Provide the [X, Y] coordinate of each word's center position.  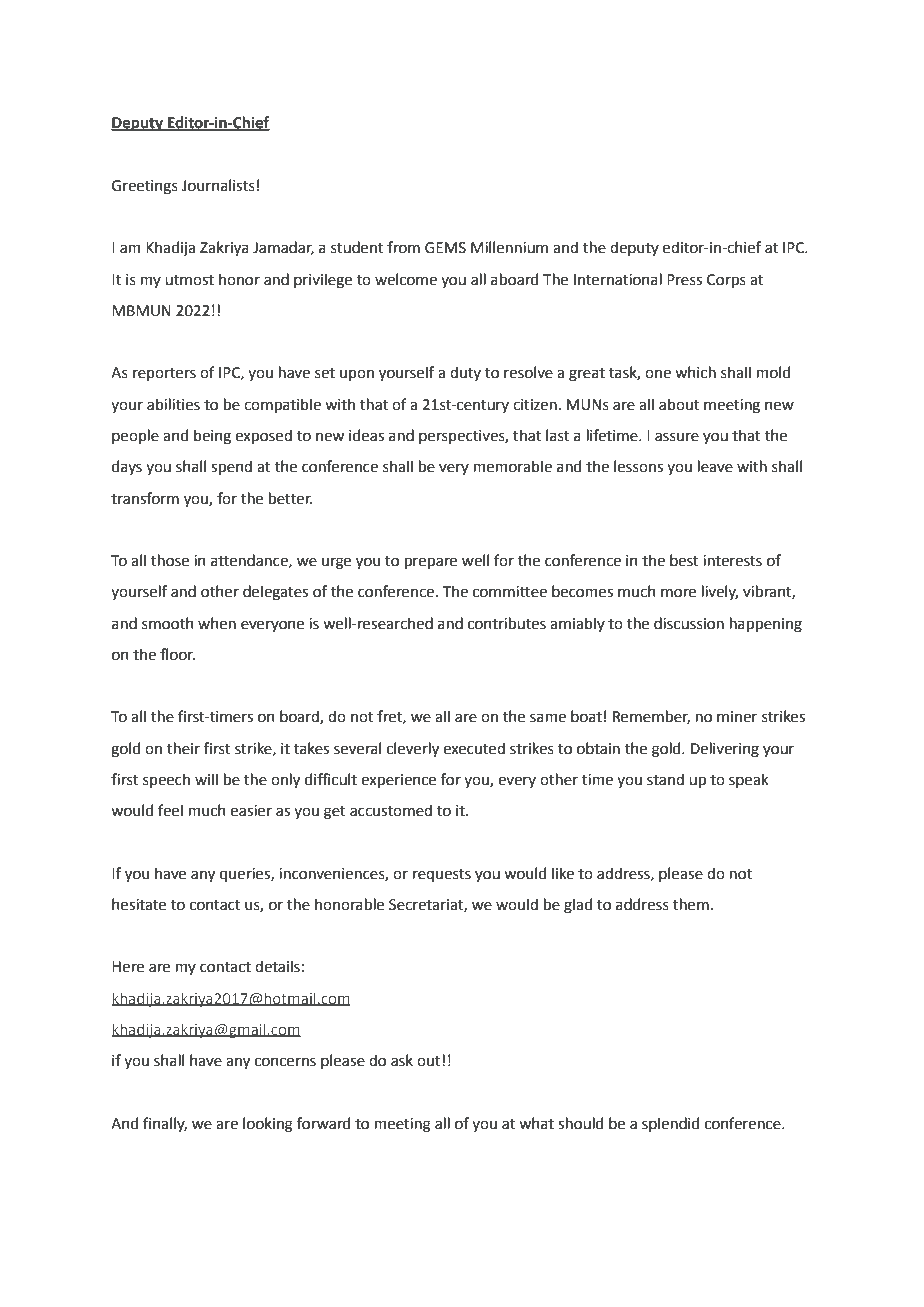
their [183, 748]
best [684, 560]
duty [465, 373]
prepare [431, 563]
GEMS [445, 248]
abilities [173, 404]
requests [442, 875]
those [170, 560]
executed [474, 748]
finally [165, 1124]
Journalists [218, 185]
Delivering [725, 750]
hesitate [139, 904]
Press [684, 280]
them [691, 904]
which [695, 372]
